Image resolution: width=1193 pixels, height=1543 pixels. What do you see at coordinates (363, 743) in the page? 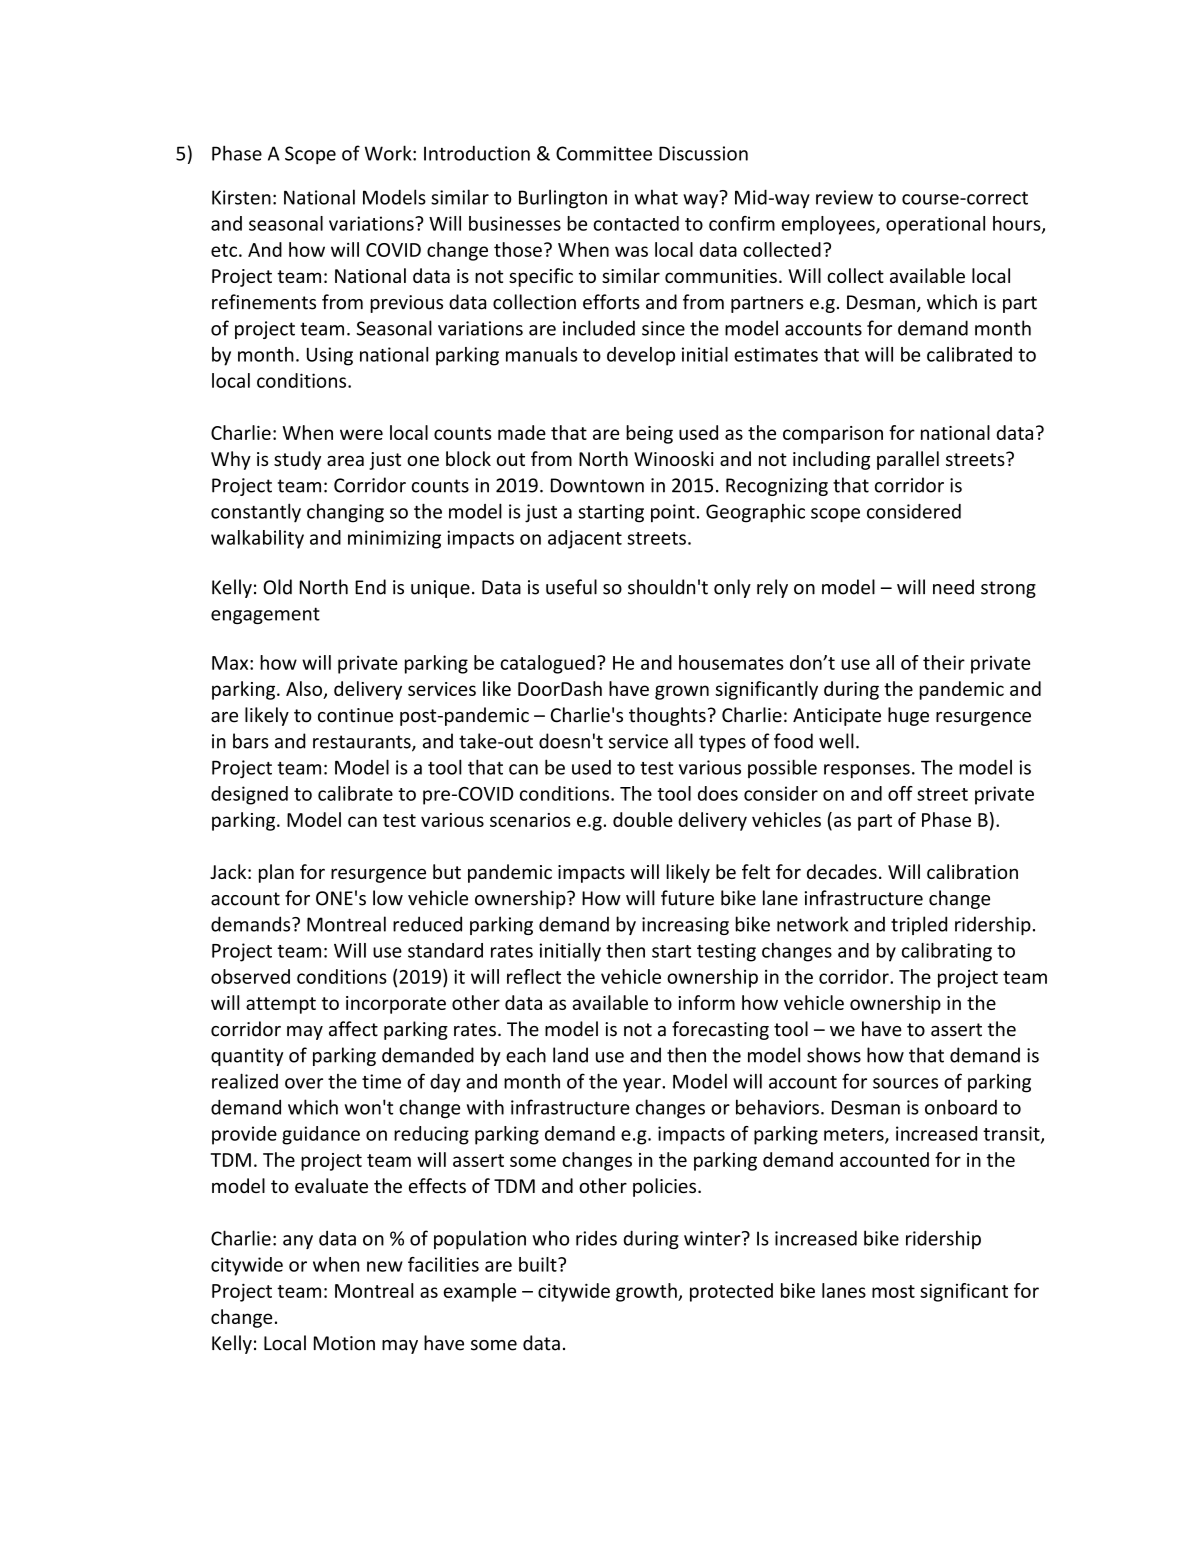
I see `restaurants` at bounding box center [363, 743].
